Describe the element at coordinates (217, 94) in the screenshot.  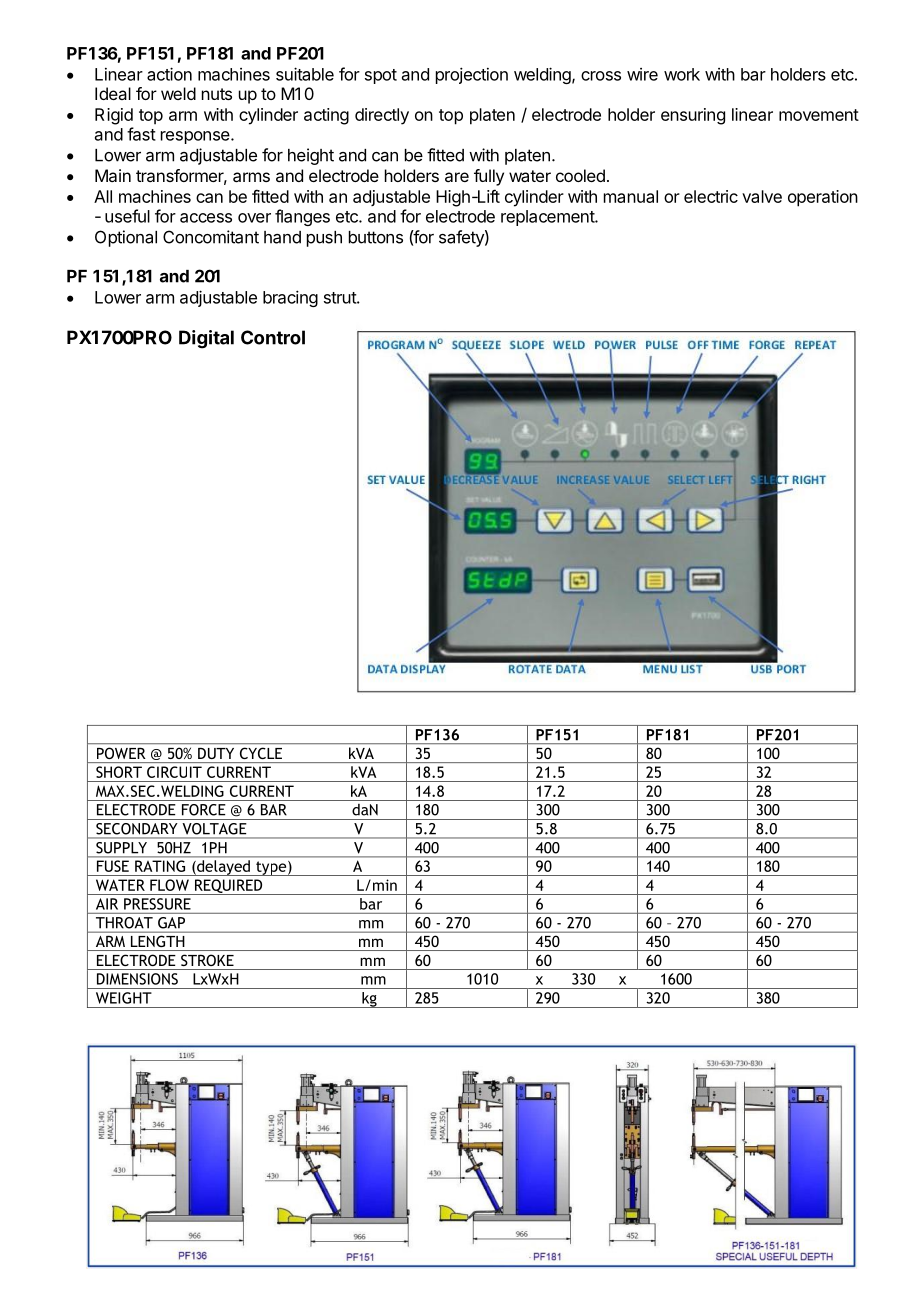
I see `nuts` at that location.
